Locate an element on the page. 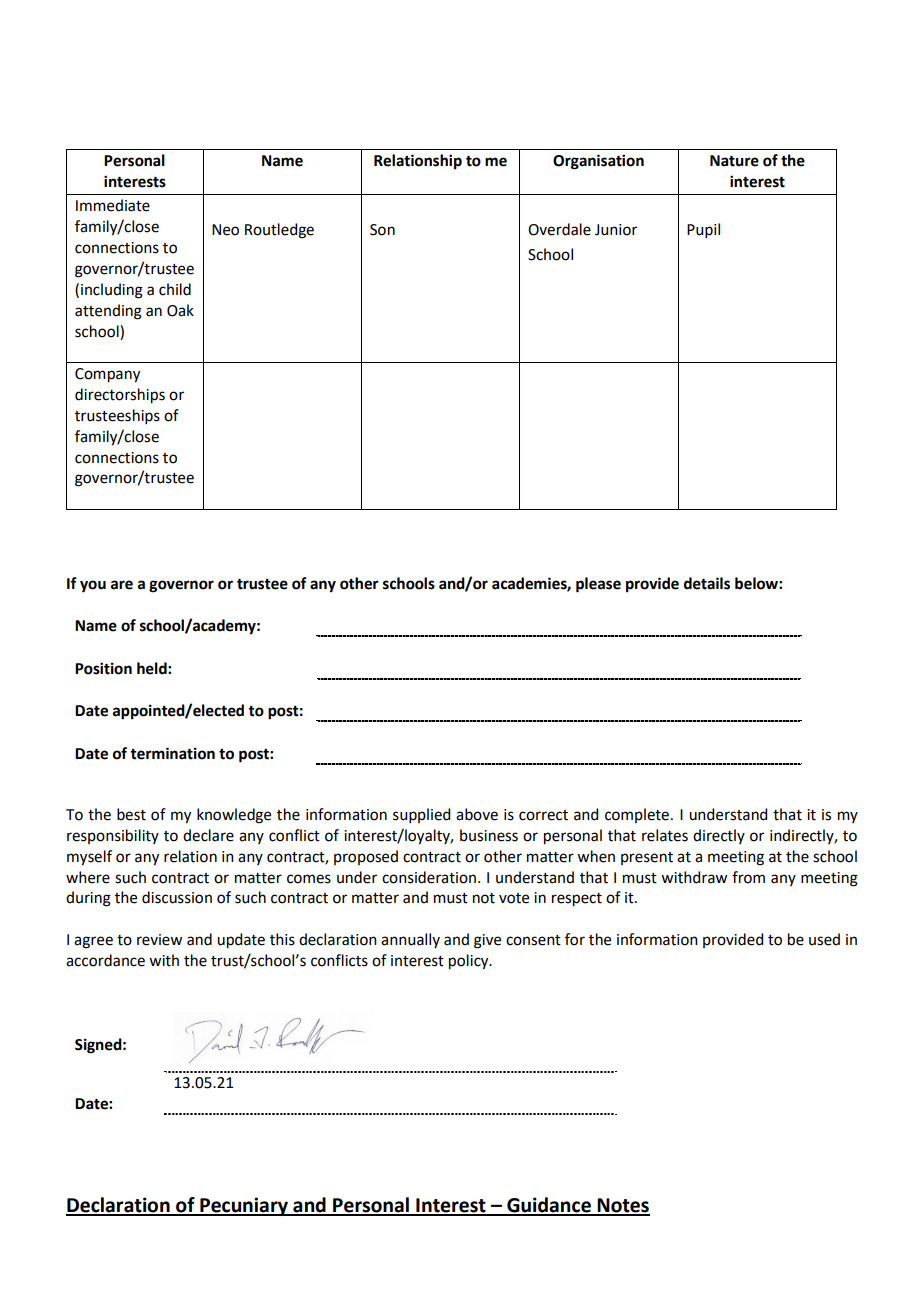  Nature is located at coordinates (734, 161).
